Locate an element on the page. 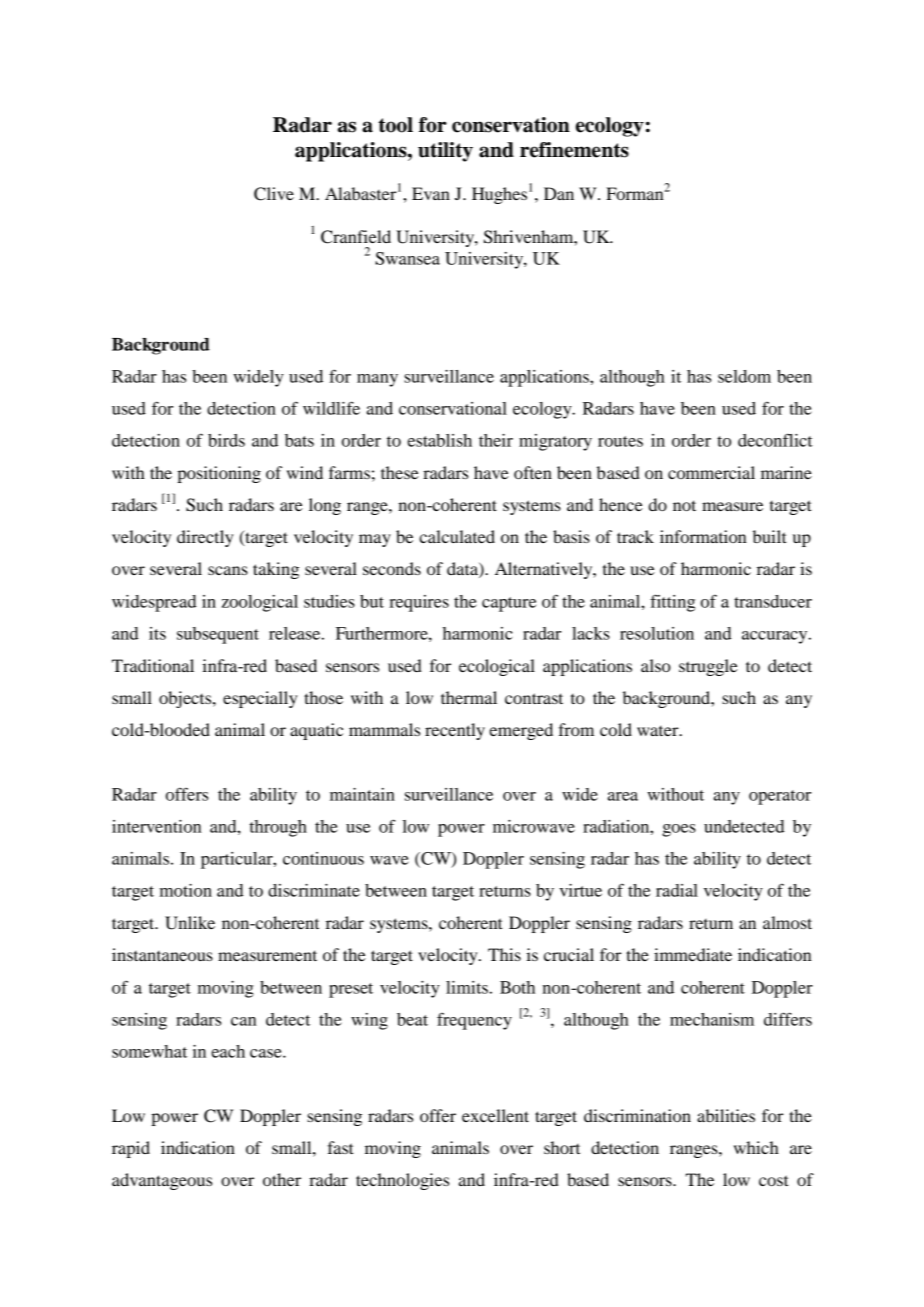  water is located at coordinates (659, 731).
